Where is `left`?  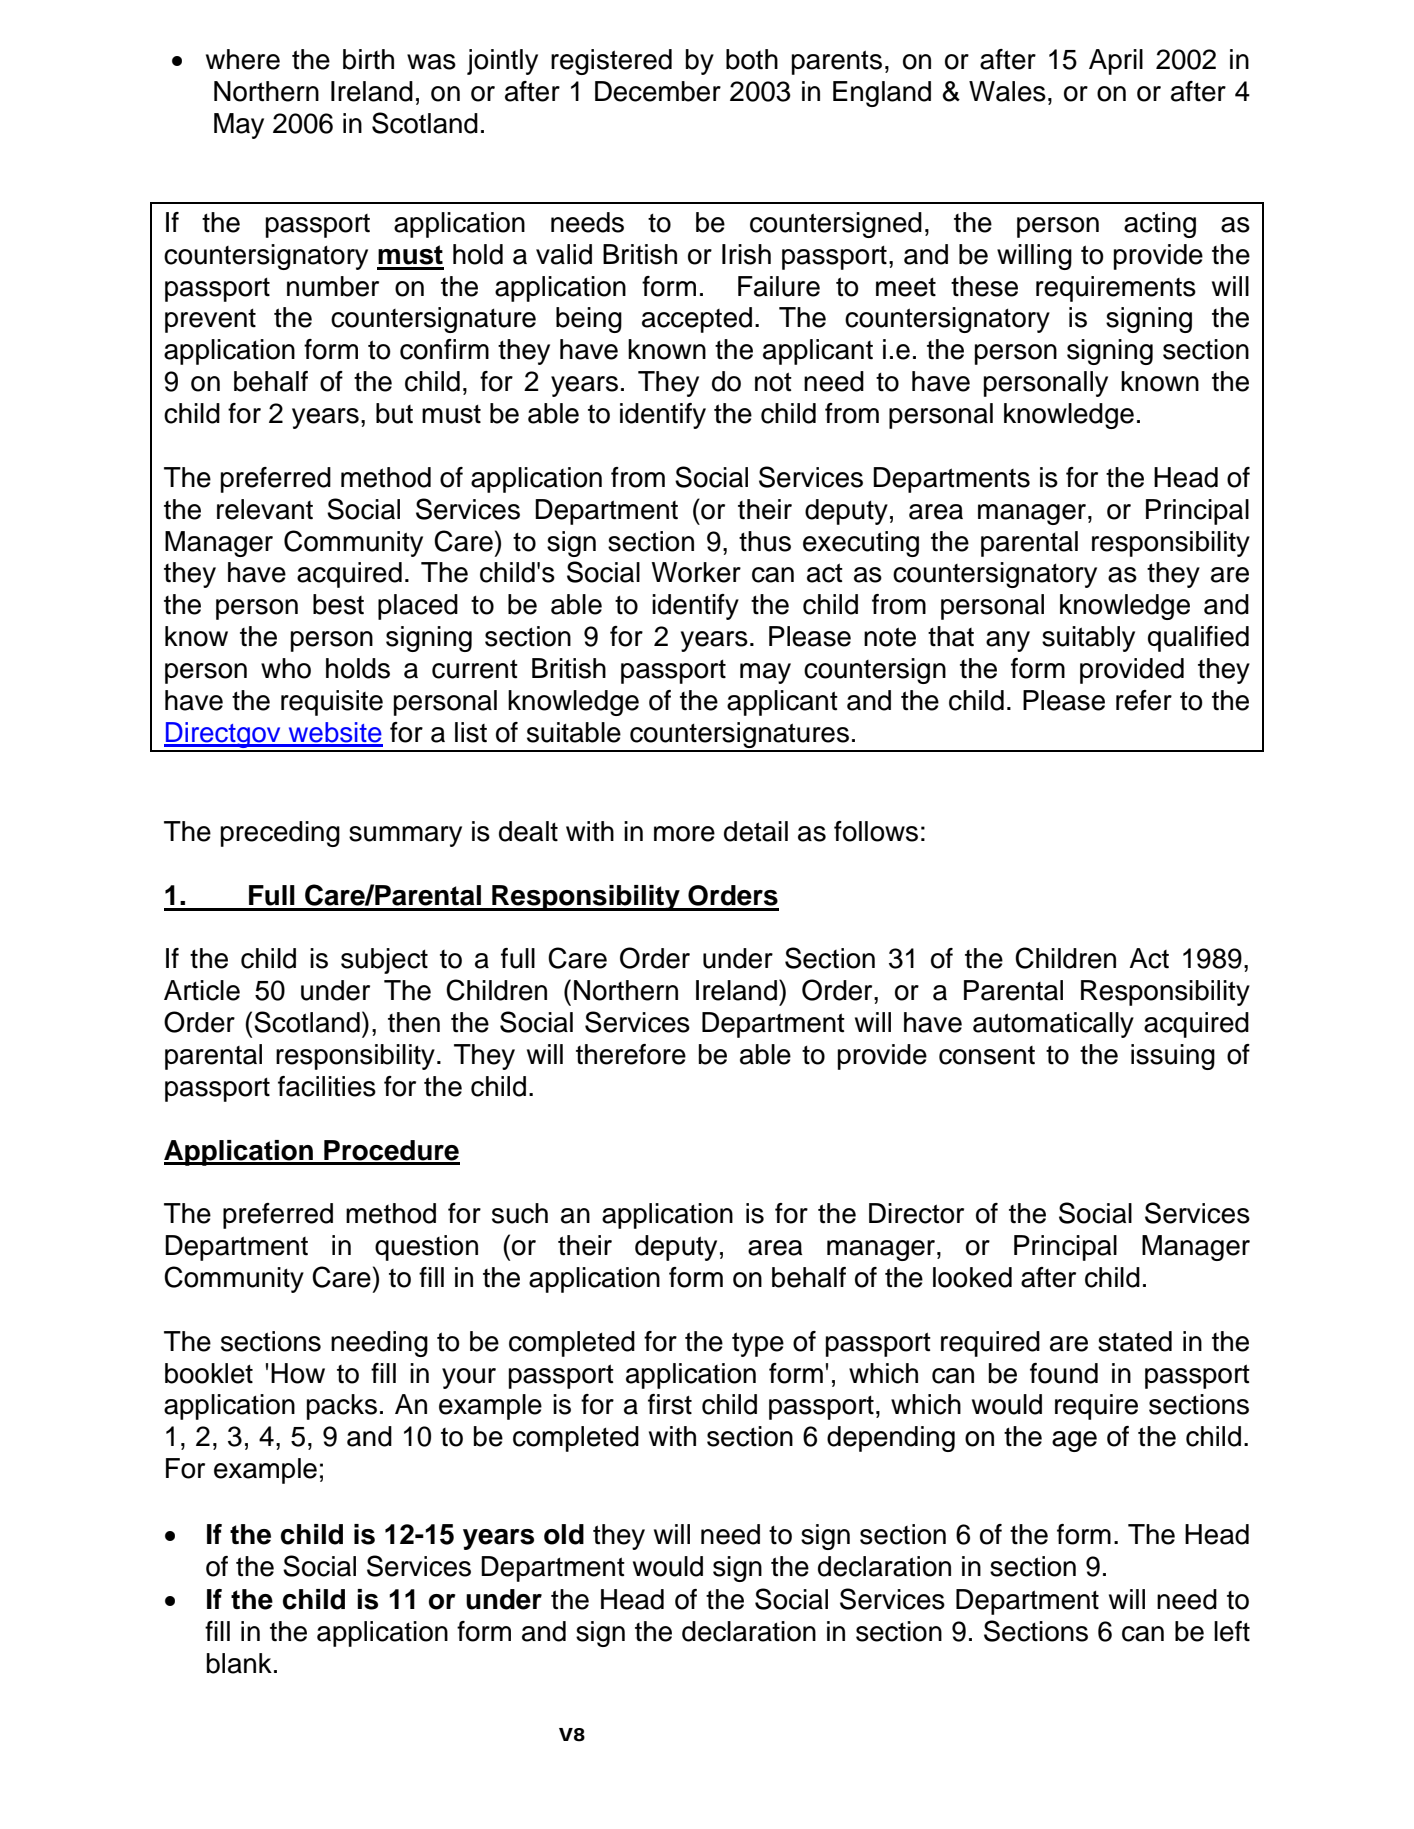 left is located at coordinates (1232, 1631).
